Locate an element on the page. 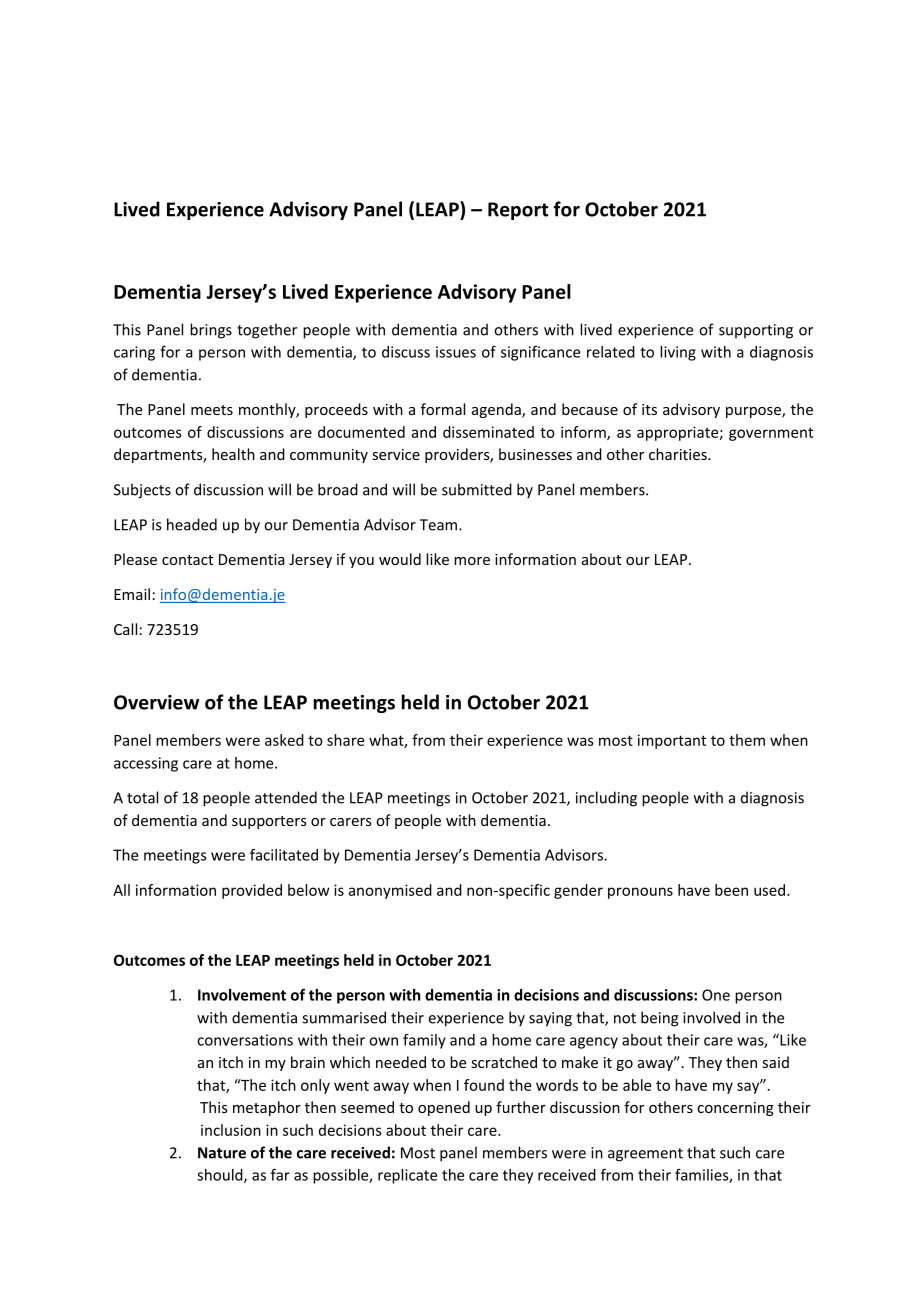 Image resolution: width=924 pixels, height=1308 pixels. brings is located at coordinates (211, 331).
